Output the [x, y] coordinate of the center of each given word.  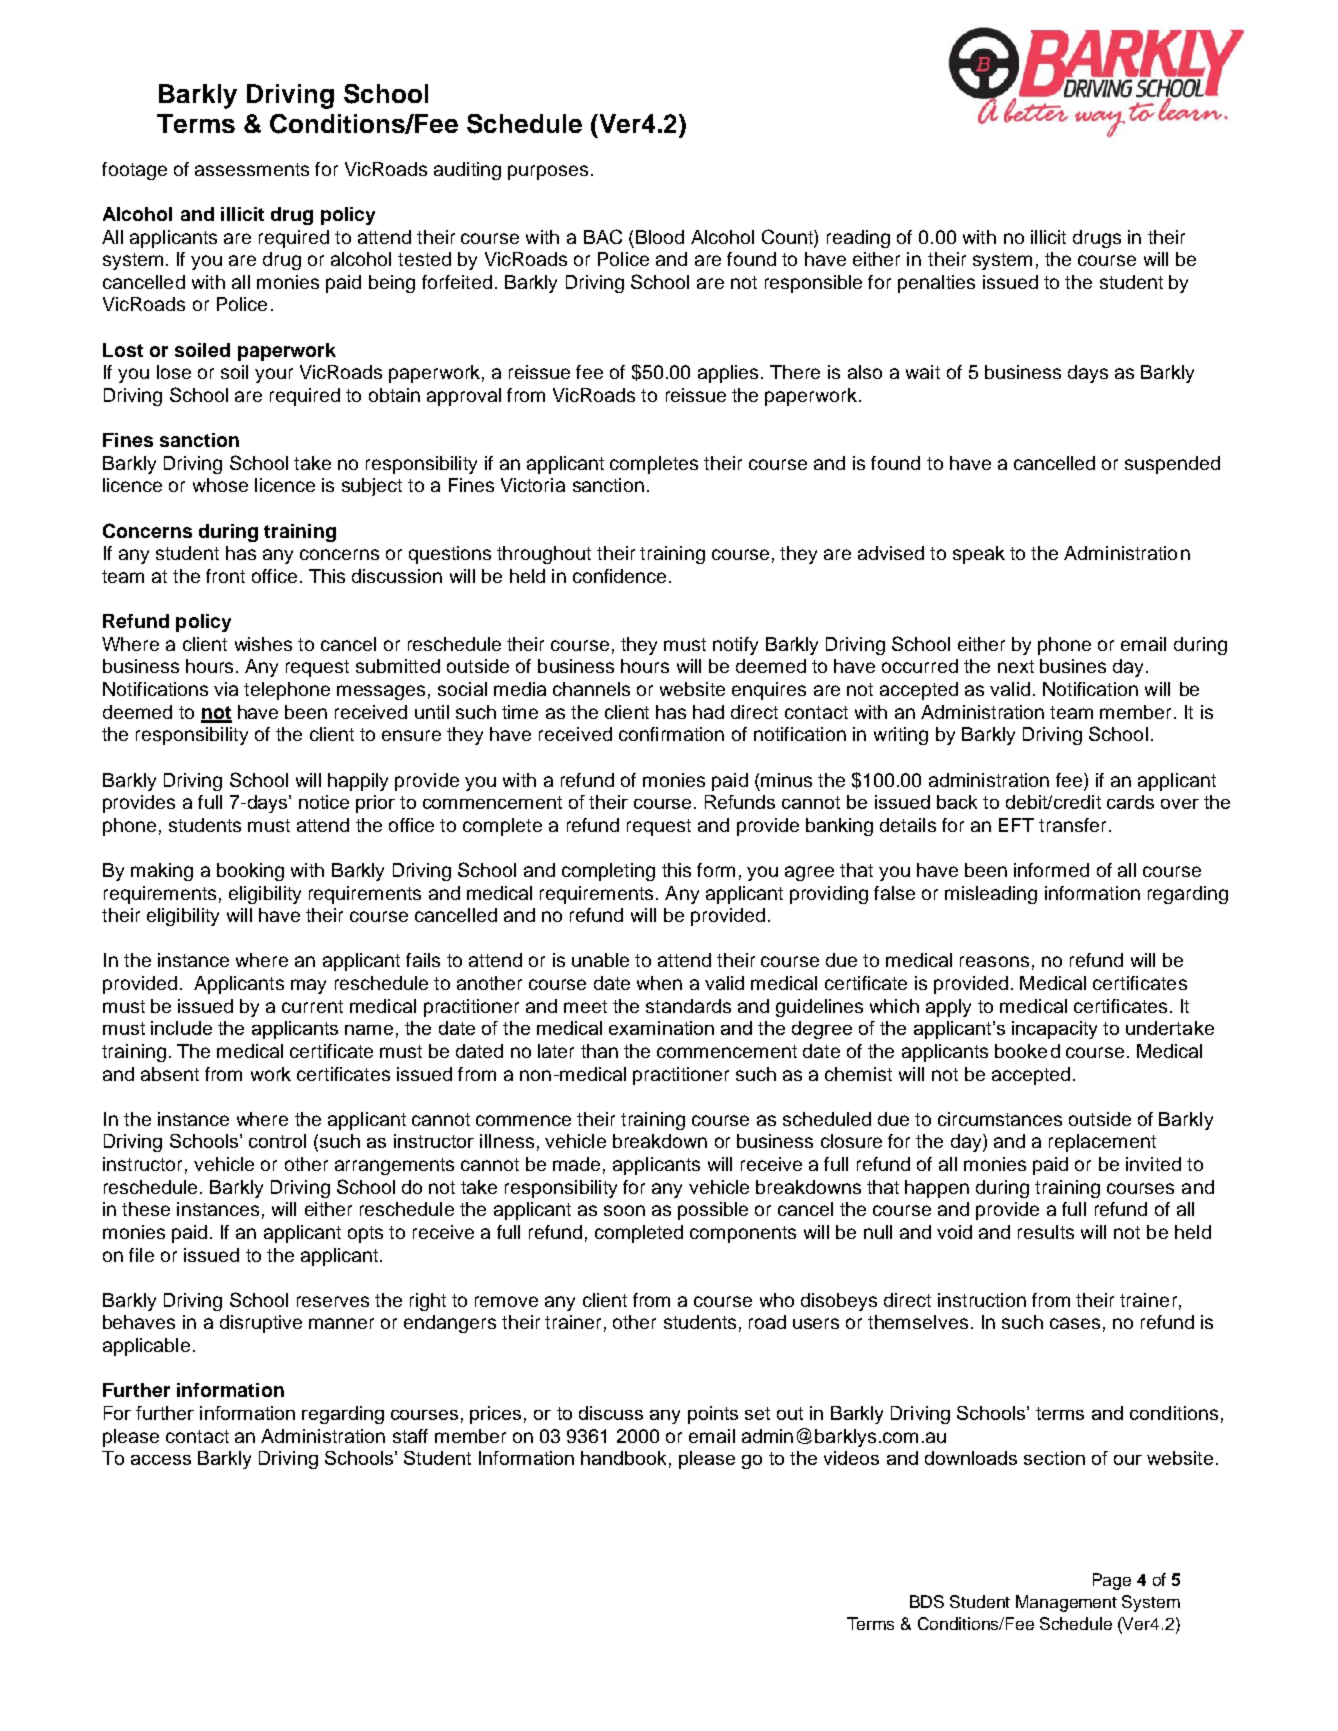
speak [979, 555]
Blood [660, 237]
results [1046, 1232]
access [161, 1460]
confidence [619, 576]
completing [608, 872]
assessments [252, 169]
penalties [936, 284]
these [146, 1209]
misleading [991, 895]
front [225, 576]
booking [250, 872]
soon [624, 1210]
